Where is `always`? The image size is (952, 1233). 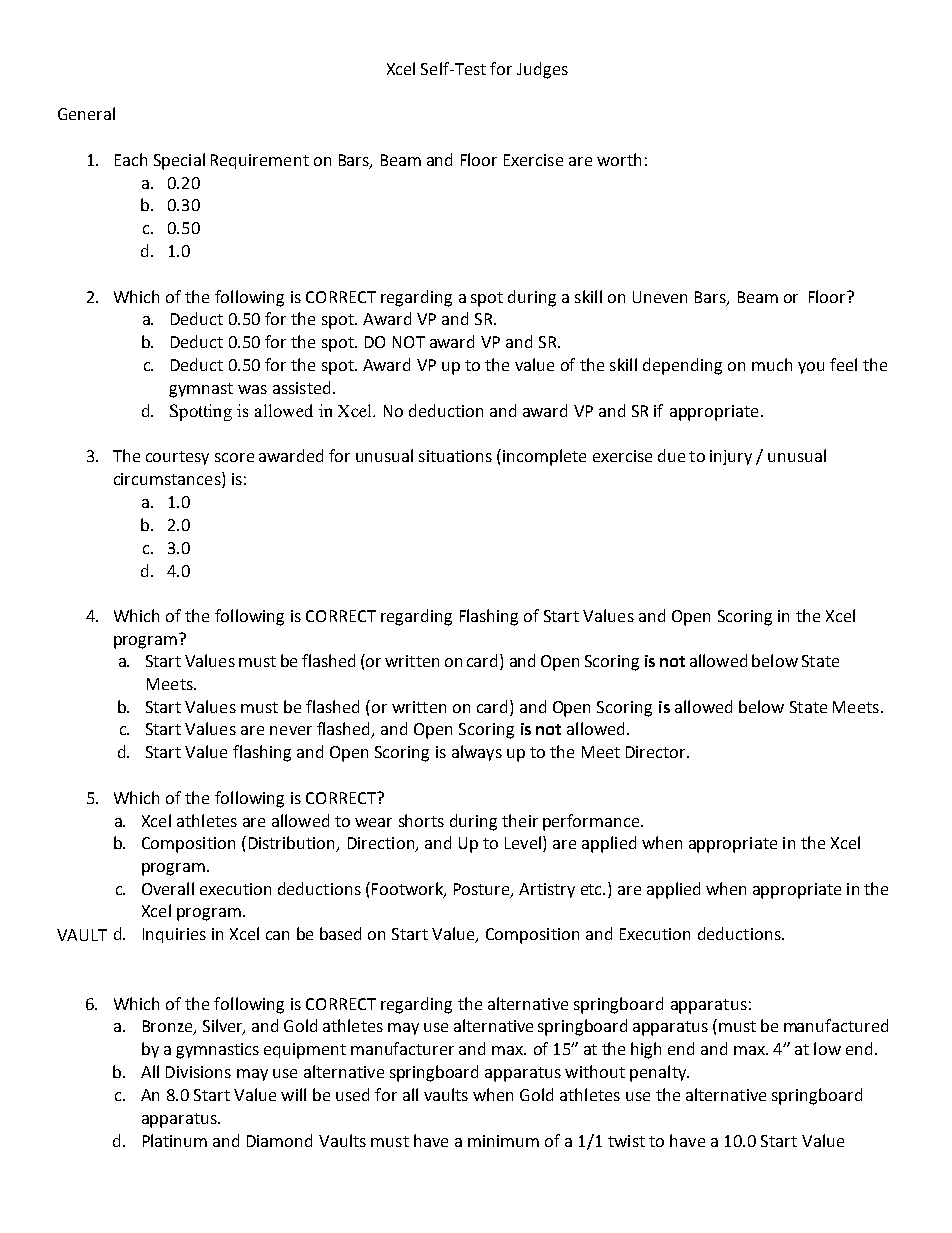
always is located at coordinates (477, 753).
